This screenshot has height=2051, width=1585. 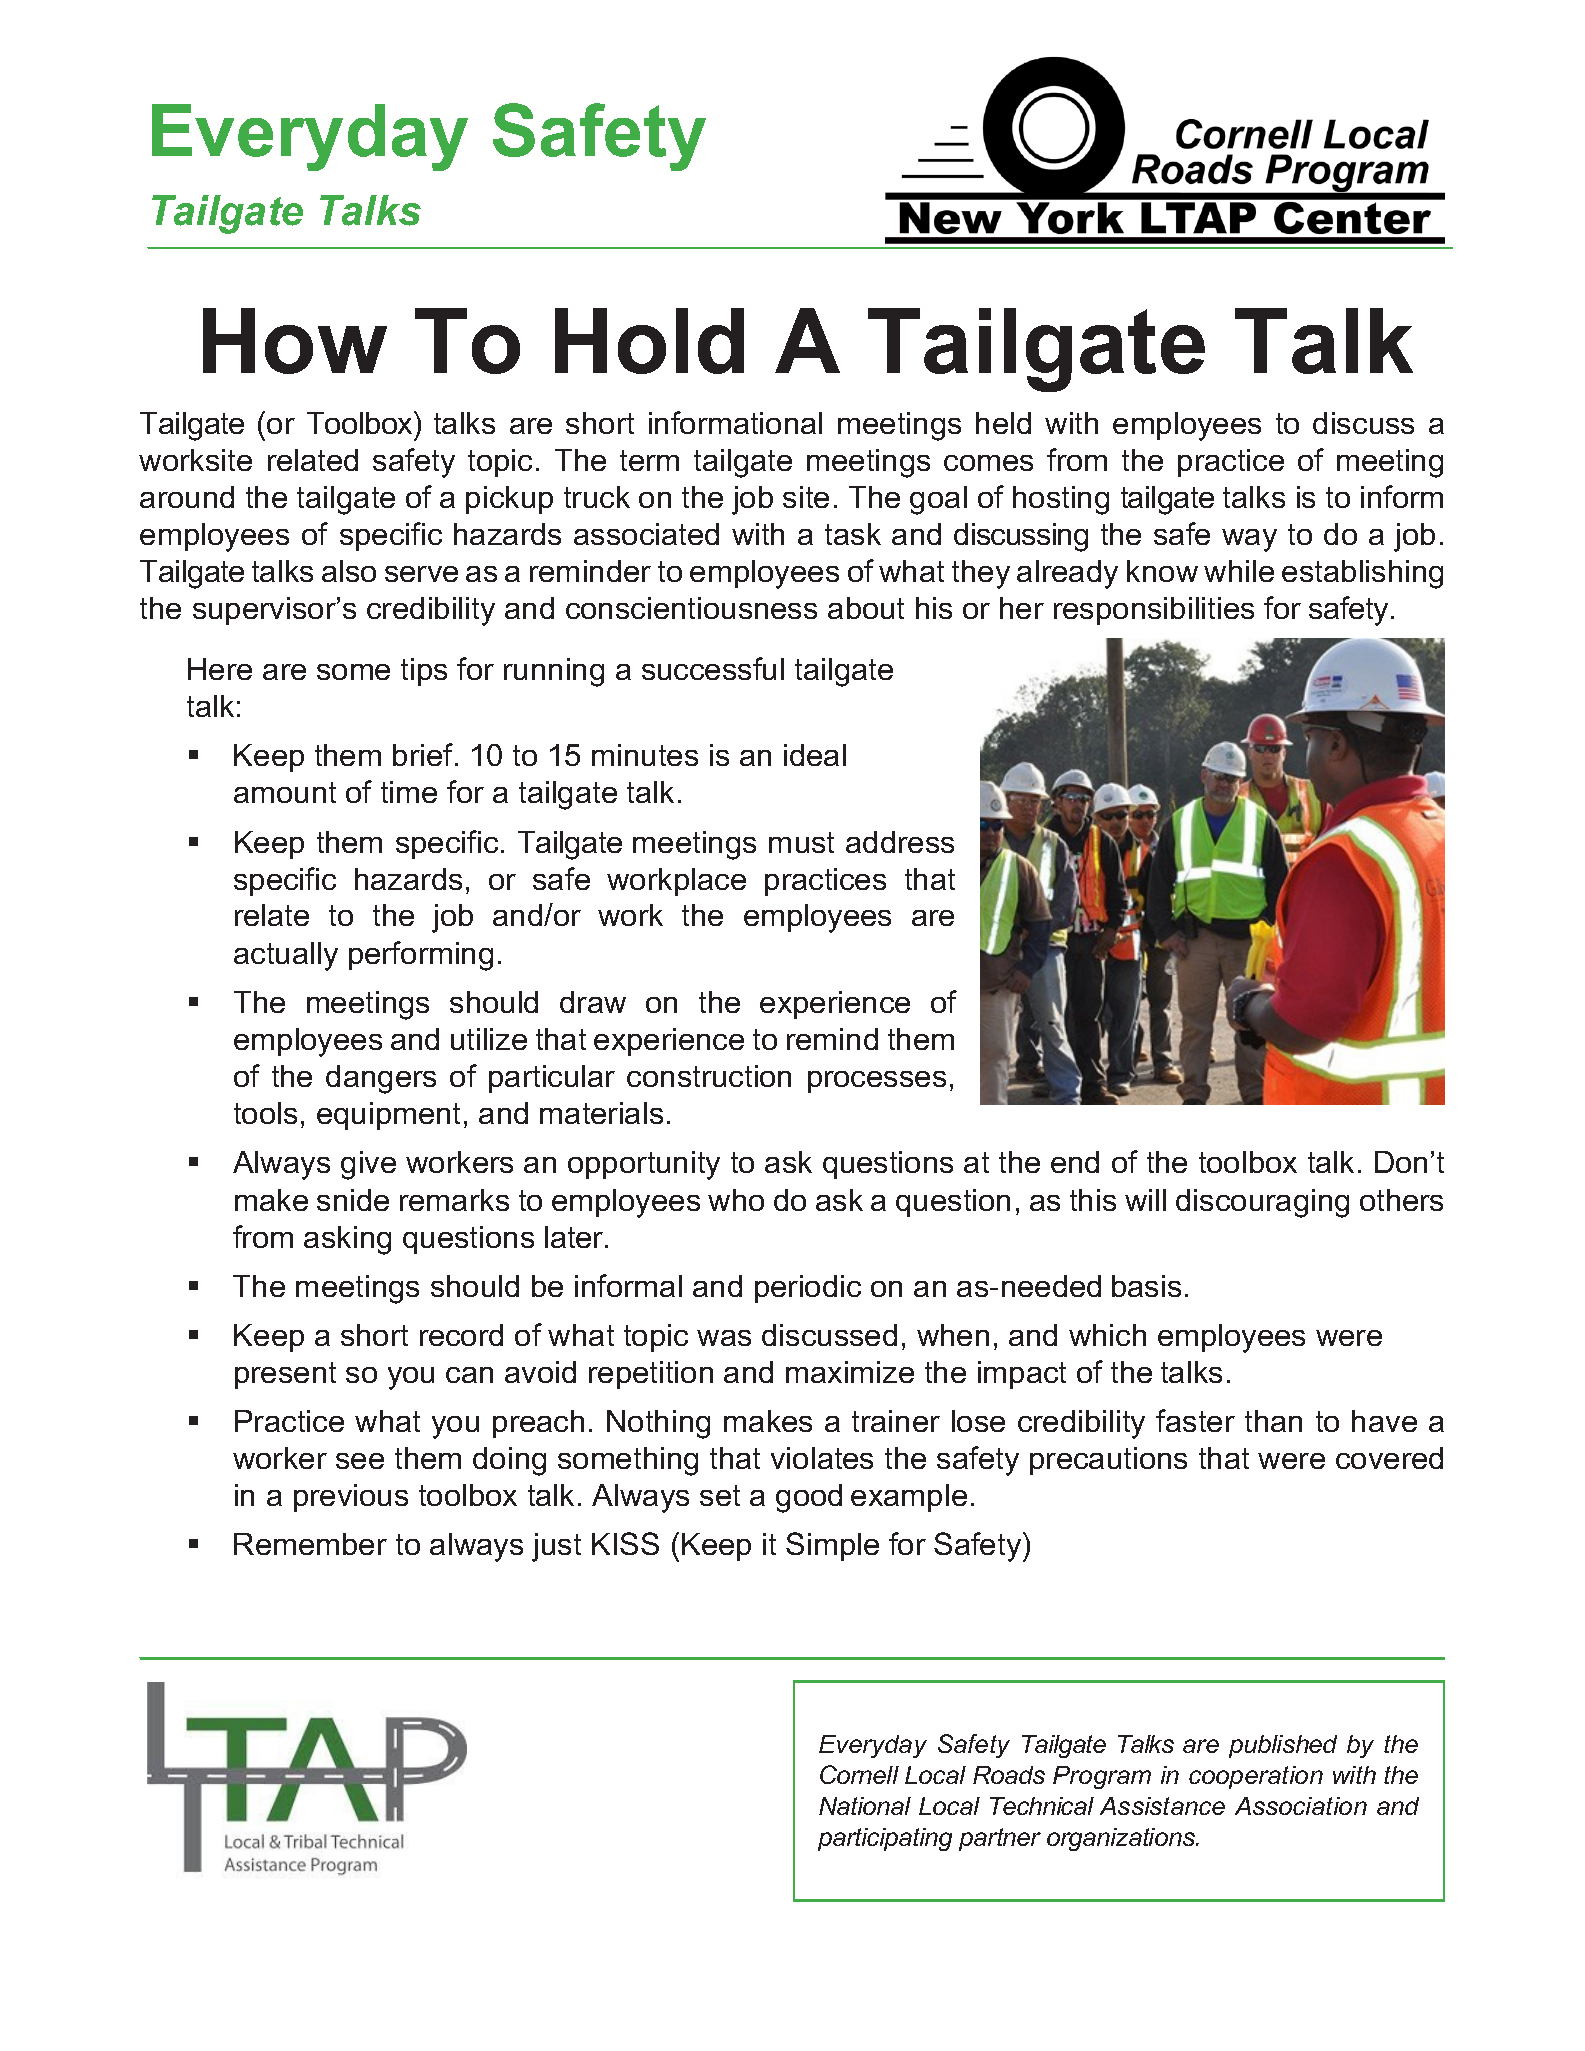 What do you see at coordinates (649, 341) in the screenshot?
I see `Hold` at bounding box center [649, 341].
